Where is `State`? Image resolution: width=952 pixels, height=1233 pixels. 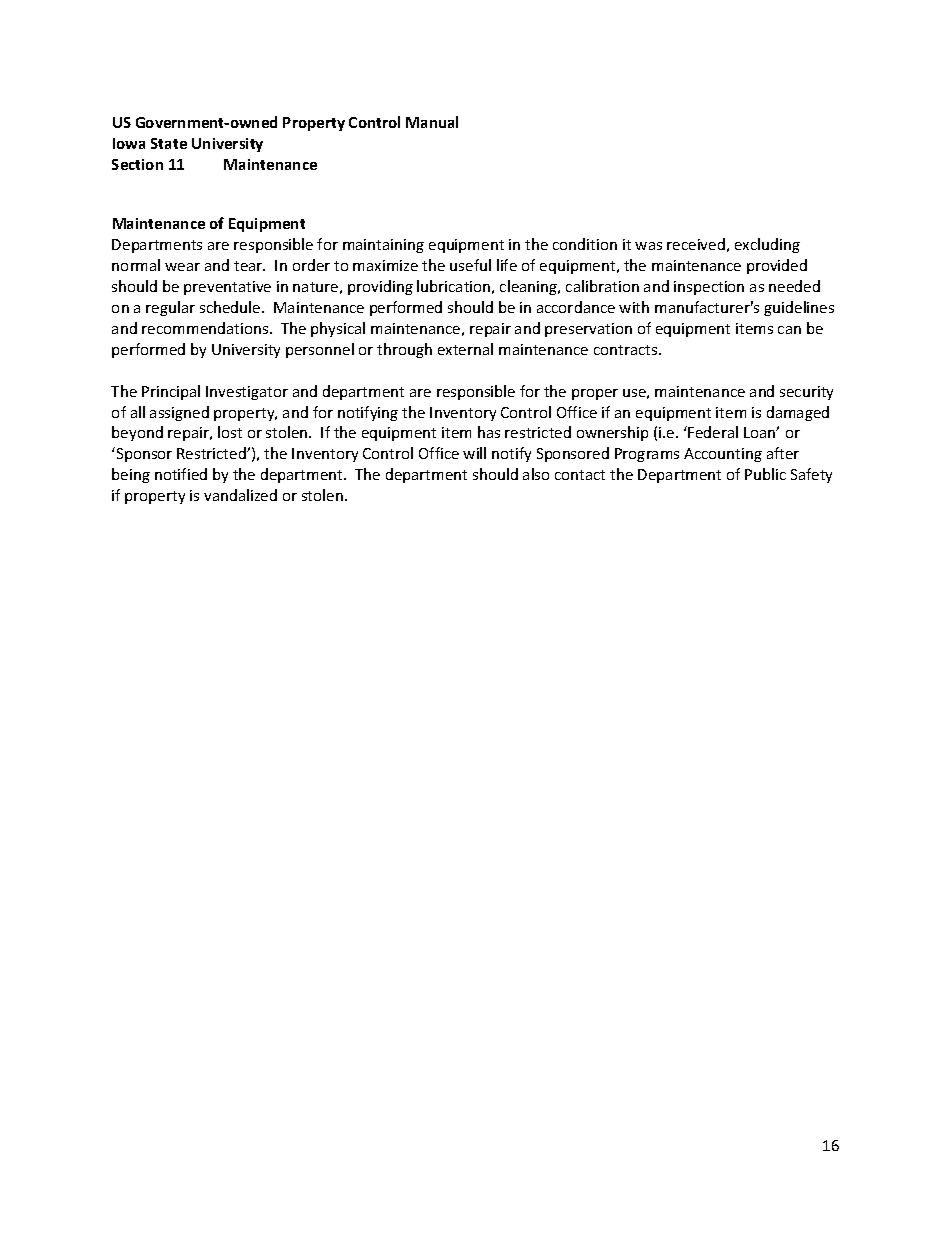
State is located at coordinates (169, 143).
